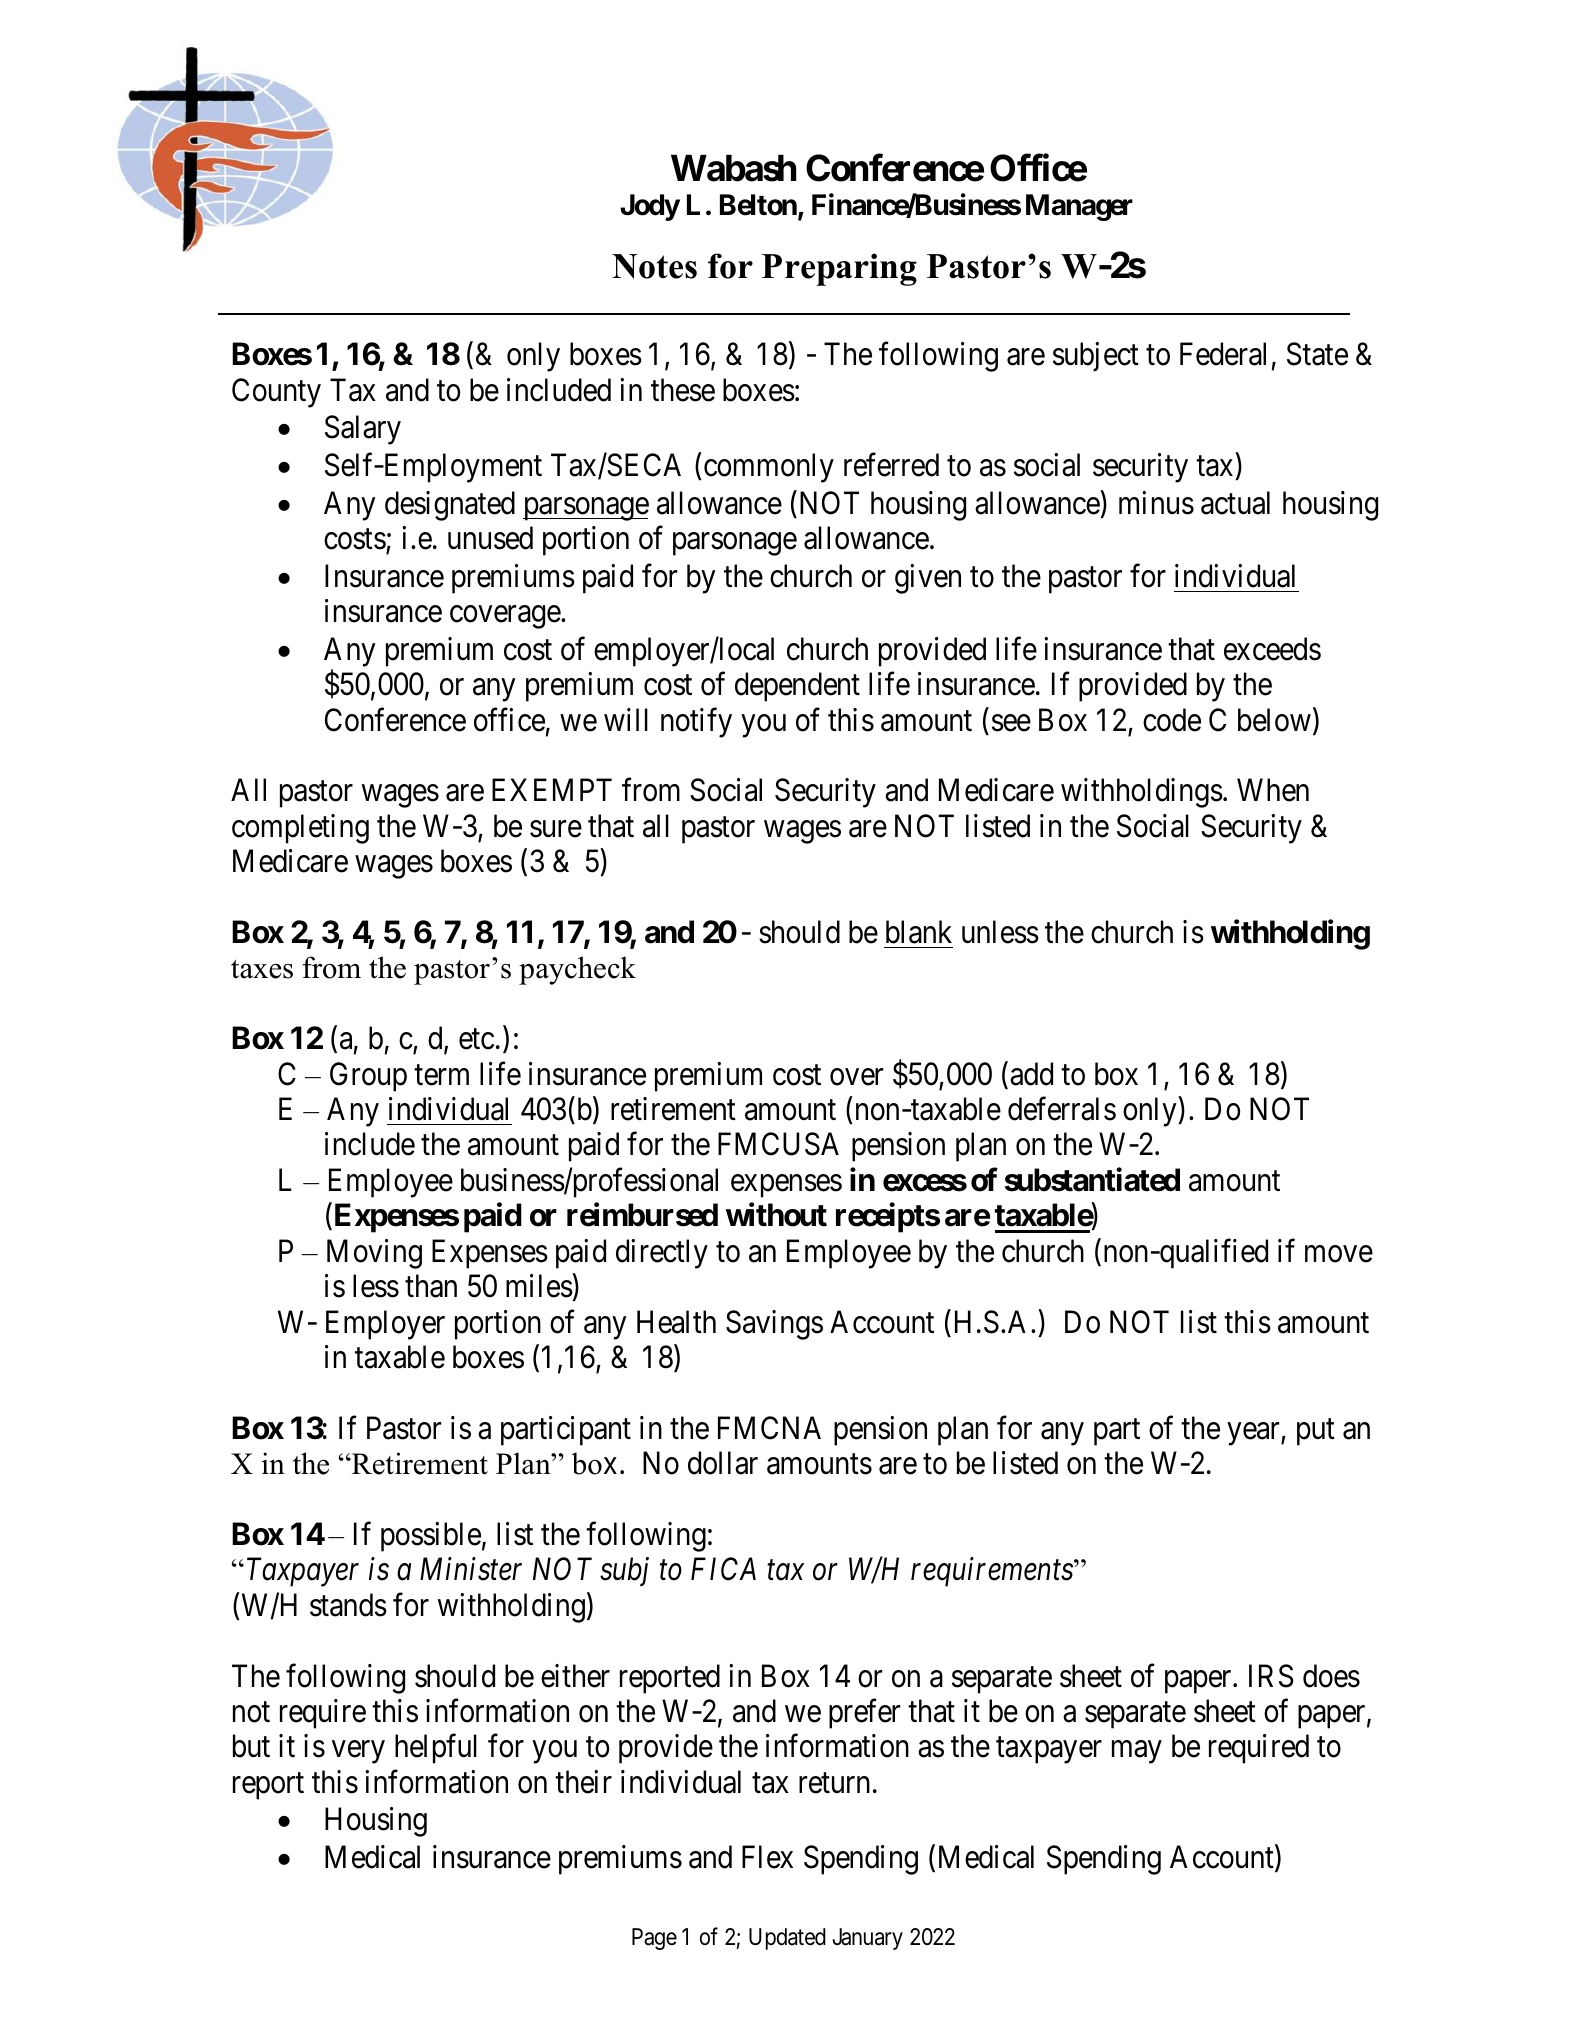 This page has width=1570, height=2032. Describe the element at coordinates (776, 1215) in the page. I see `without` at that location.
